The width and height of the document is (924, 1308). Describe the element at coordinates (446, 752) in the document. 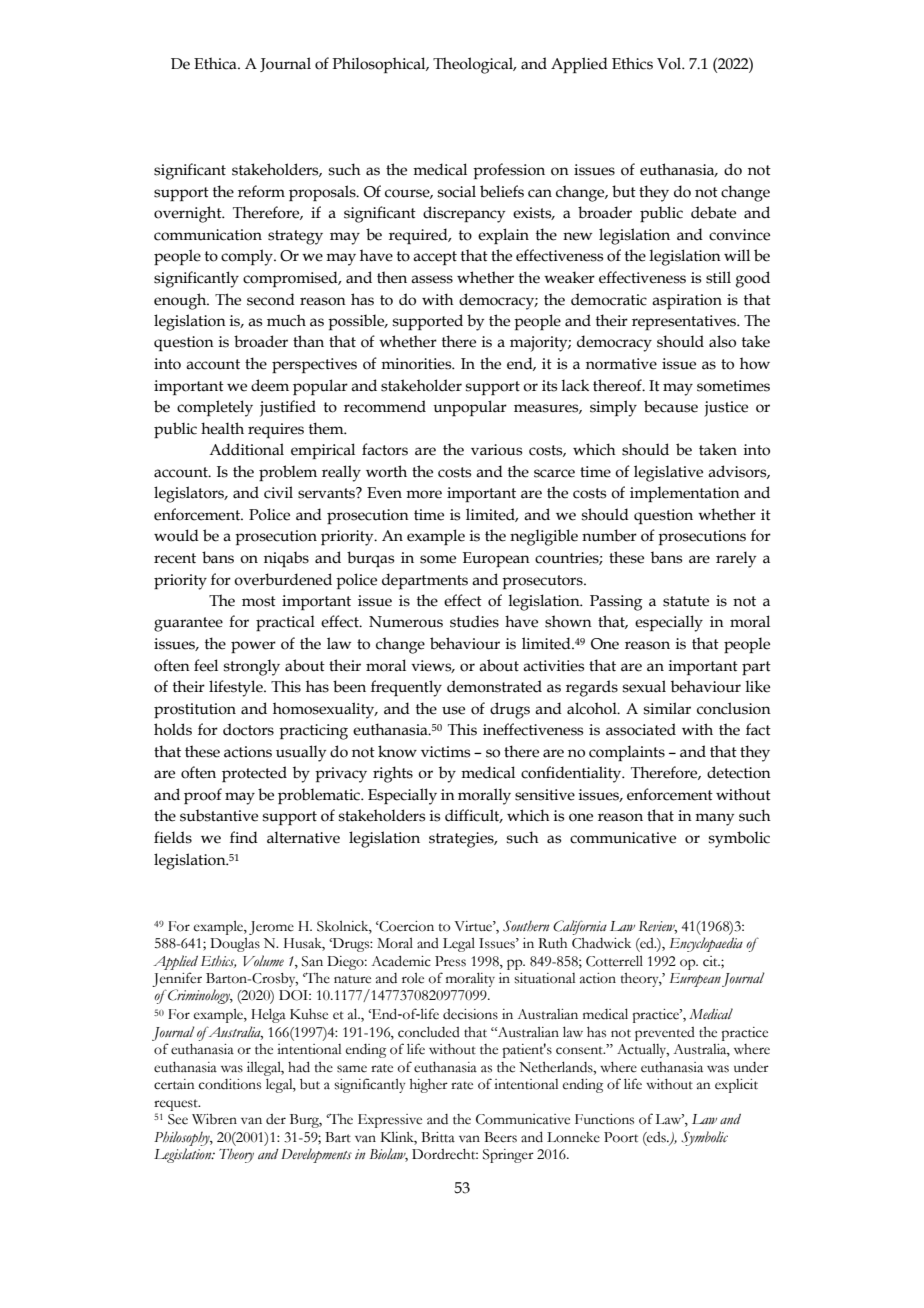

I see `victims` at that location.
